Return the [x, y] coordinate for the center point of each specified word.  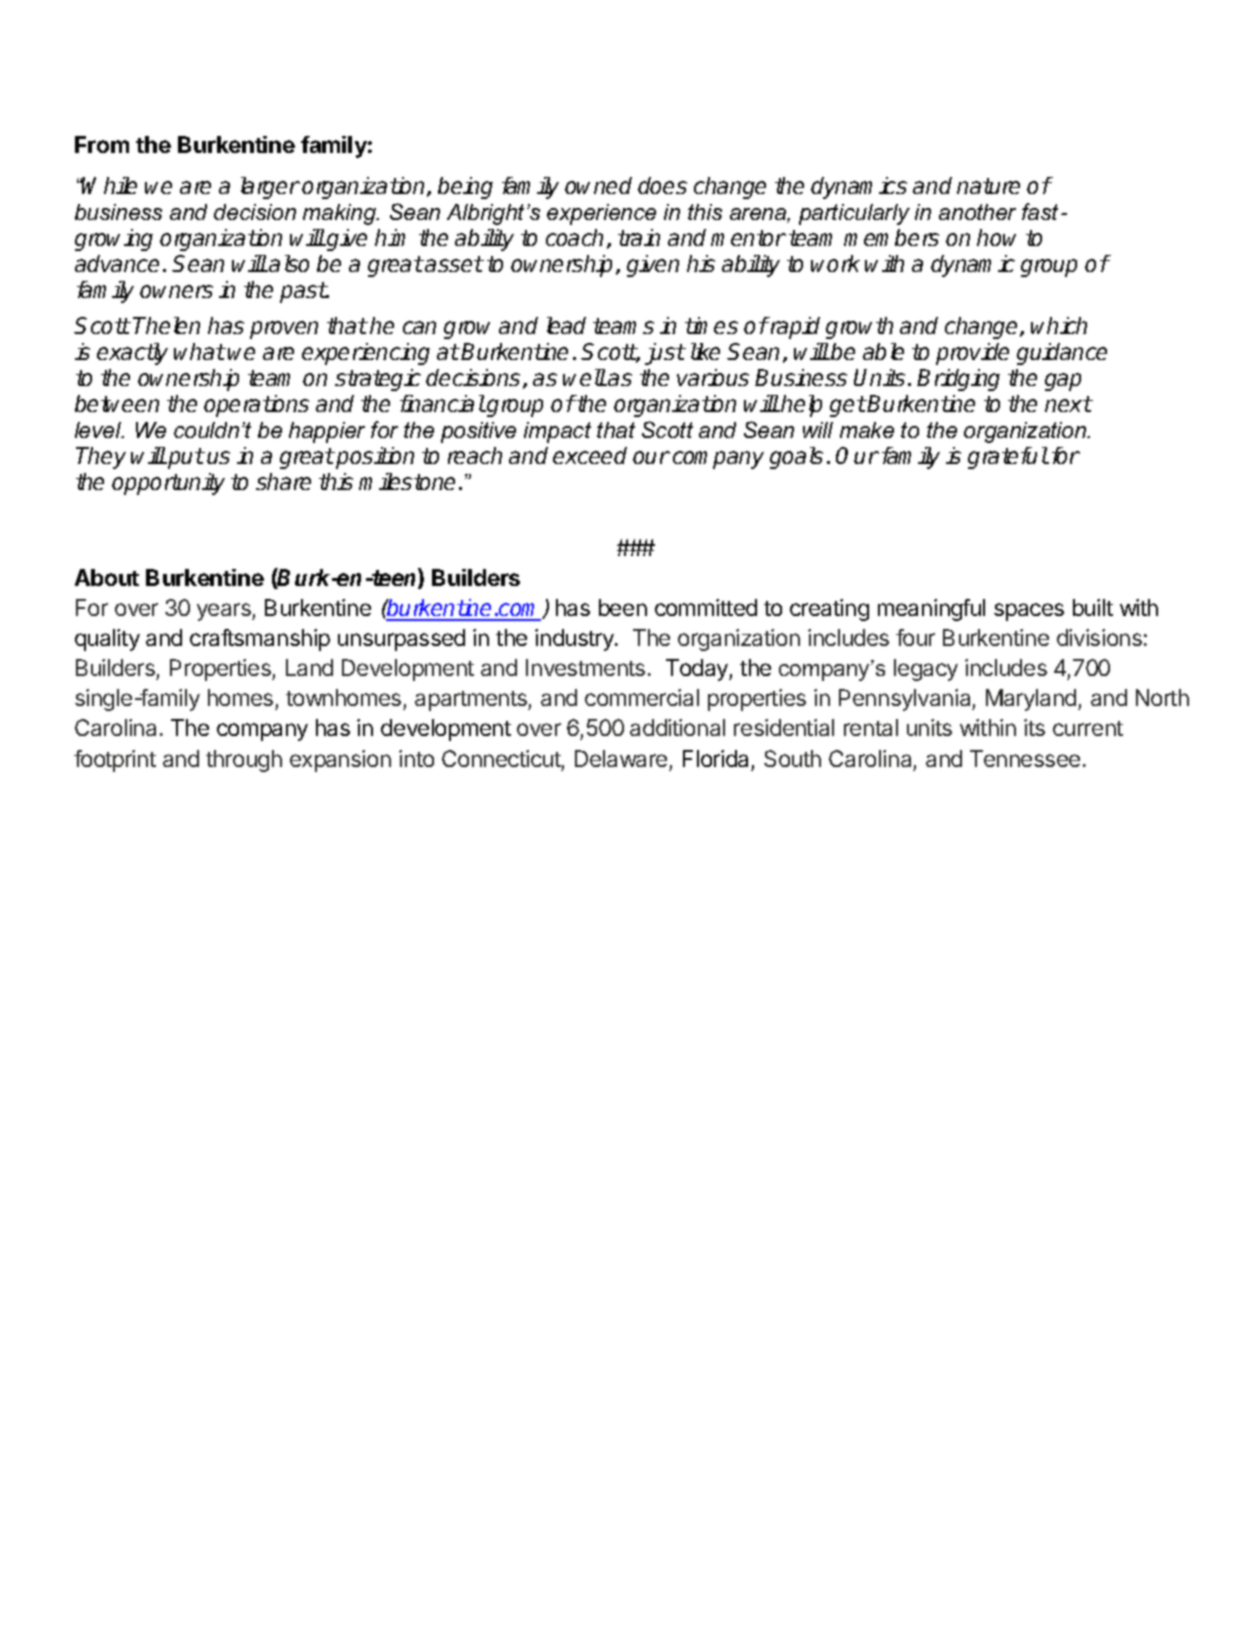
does [662, 185]
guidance [1062, 354]
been [623, 607]
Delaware [622, 760]
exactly [132, 354]
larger [270, 188]
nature [988, 186]
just [665, 354]
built [1093, 607]
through [244, 761]
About [107, 577]
